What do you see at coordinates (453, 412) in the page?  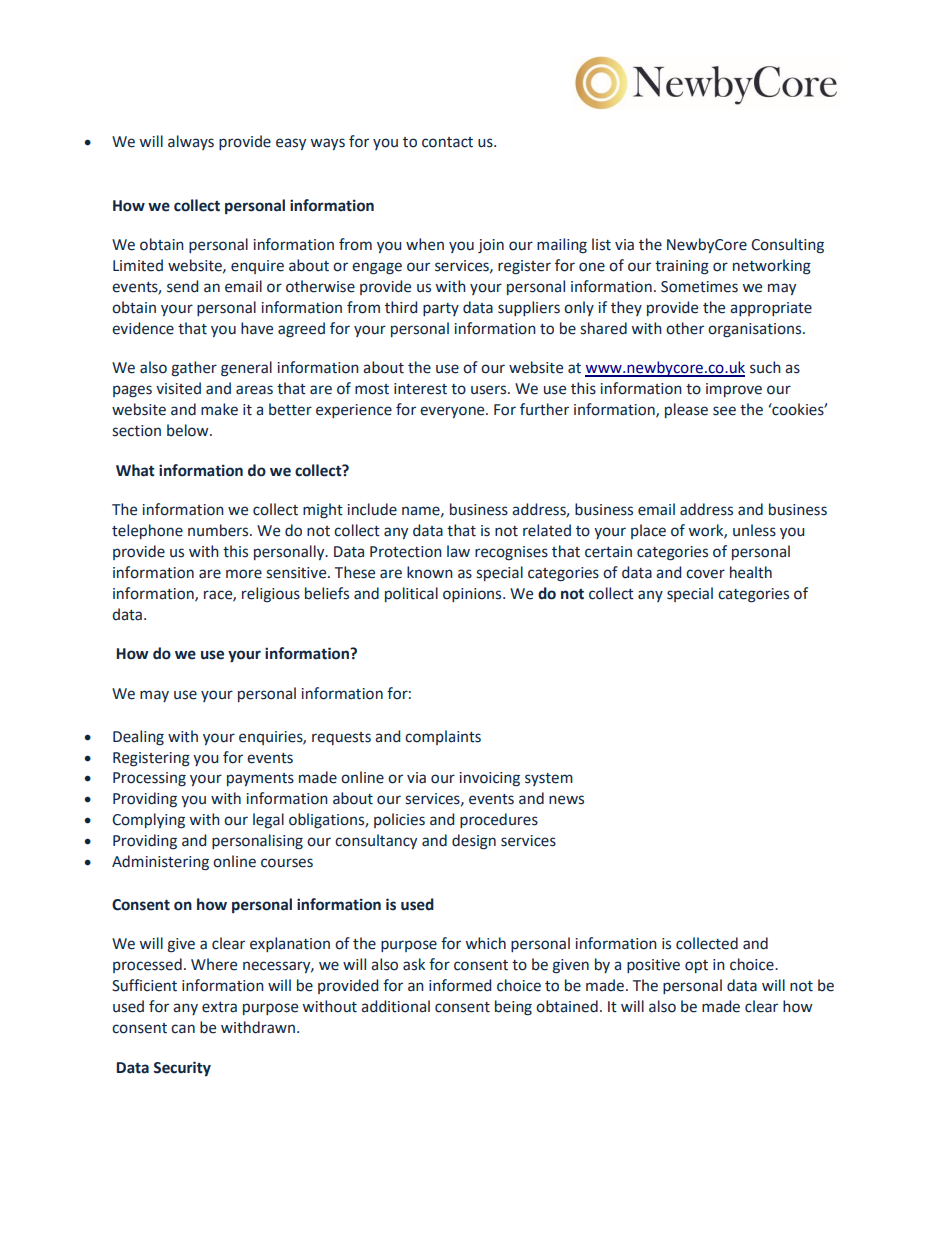 I see `everyone` at bounding box center [453, 412].
